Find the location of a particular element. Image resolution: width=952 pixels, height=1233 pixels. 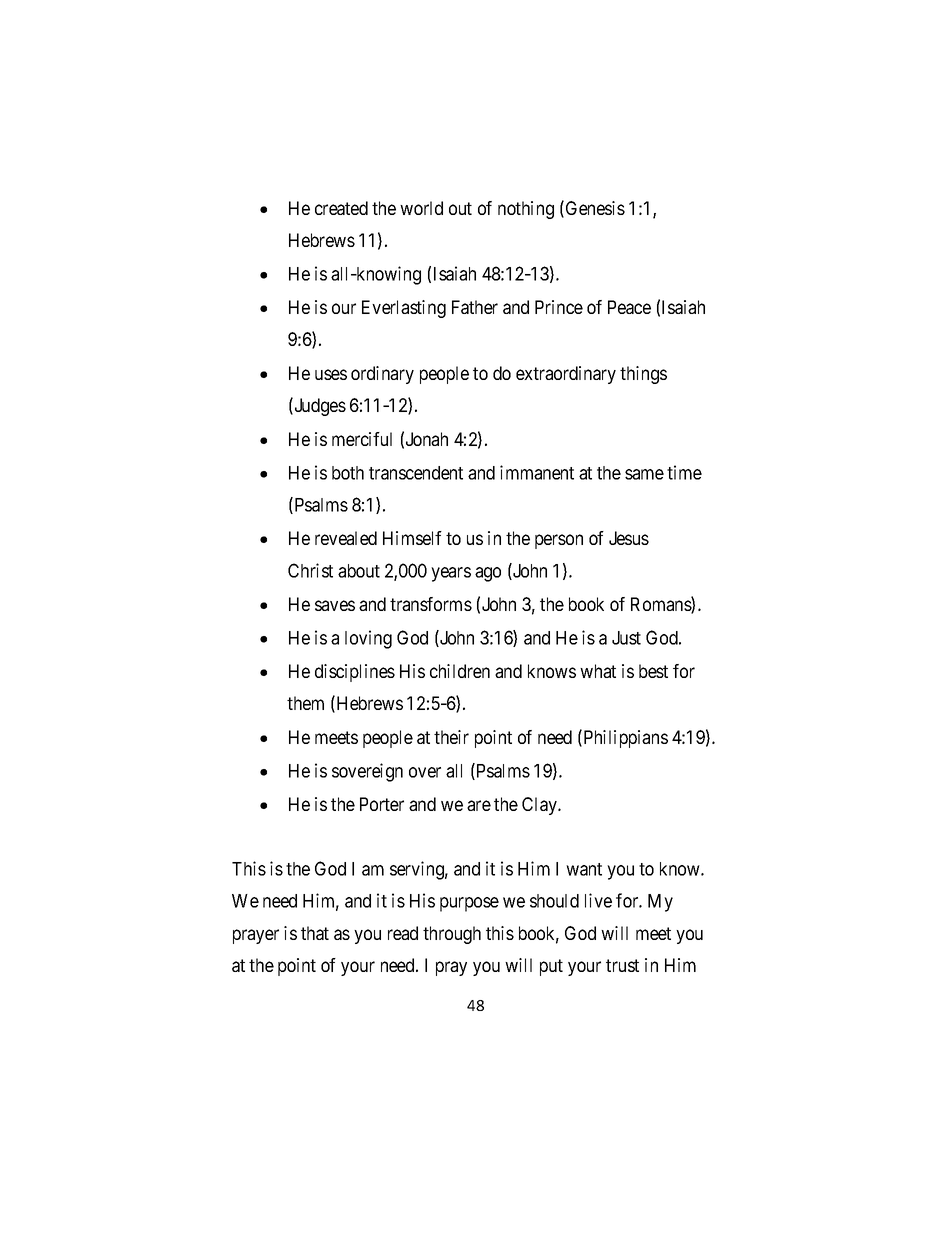

are is located at coordinates (479, 805).
